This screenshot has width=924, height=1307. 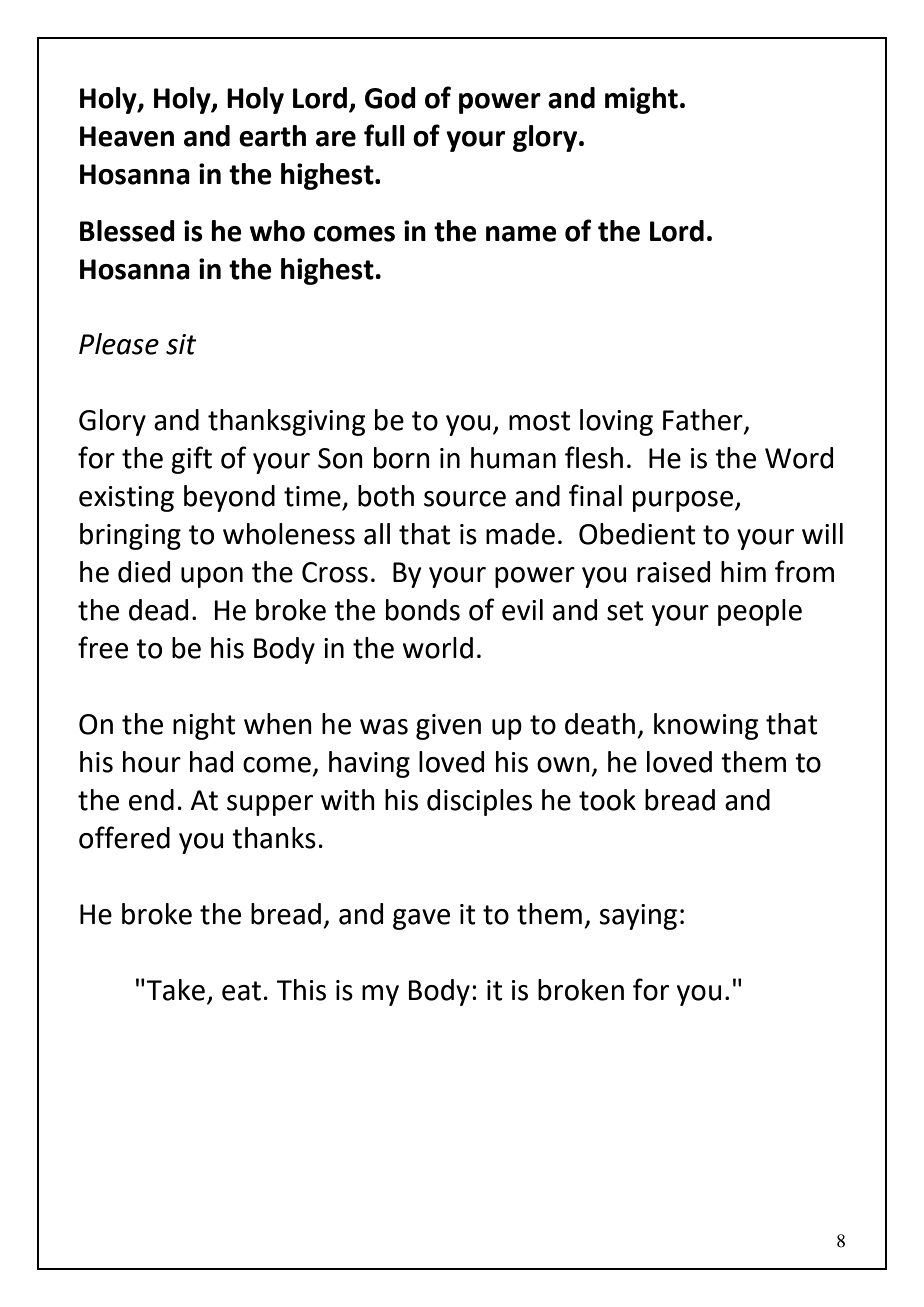 What do you see at coordinates (127, 136) in the screenshot?
I see `Heaven` at bounding box center [127, 136].
